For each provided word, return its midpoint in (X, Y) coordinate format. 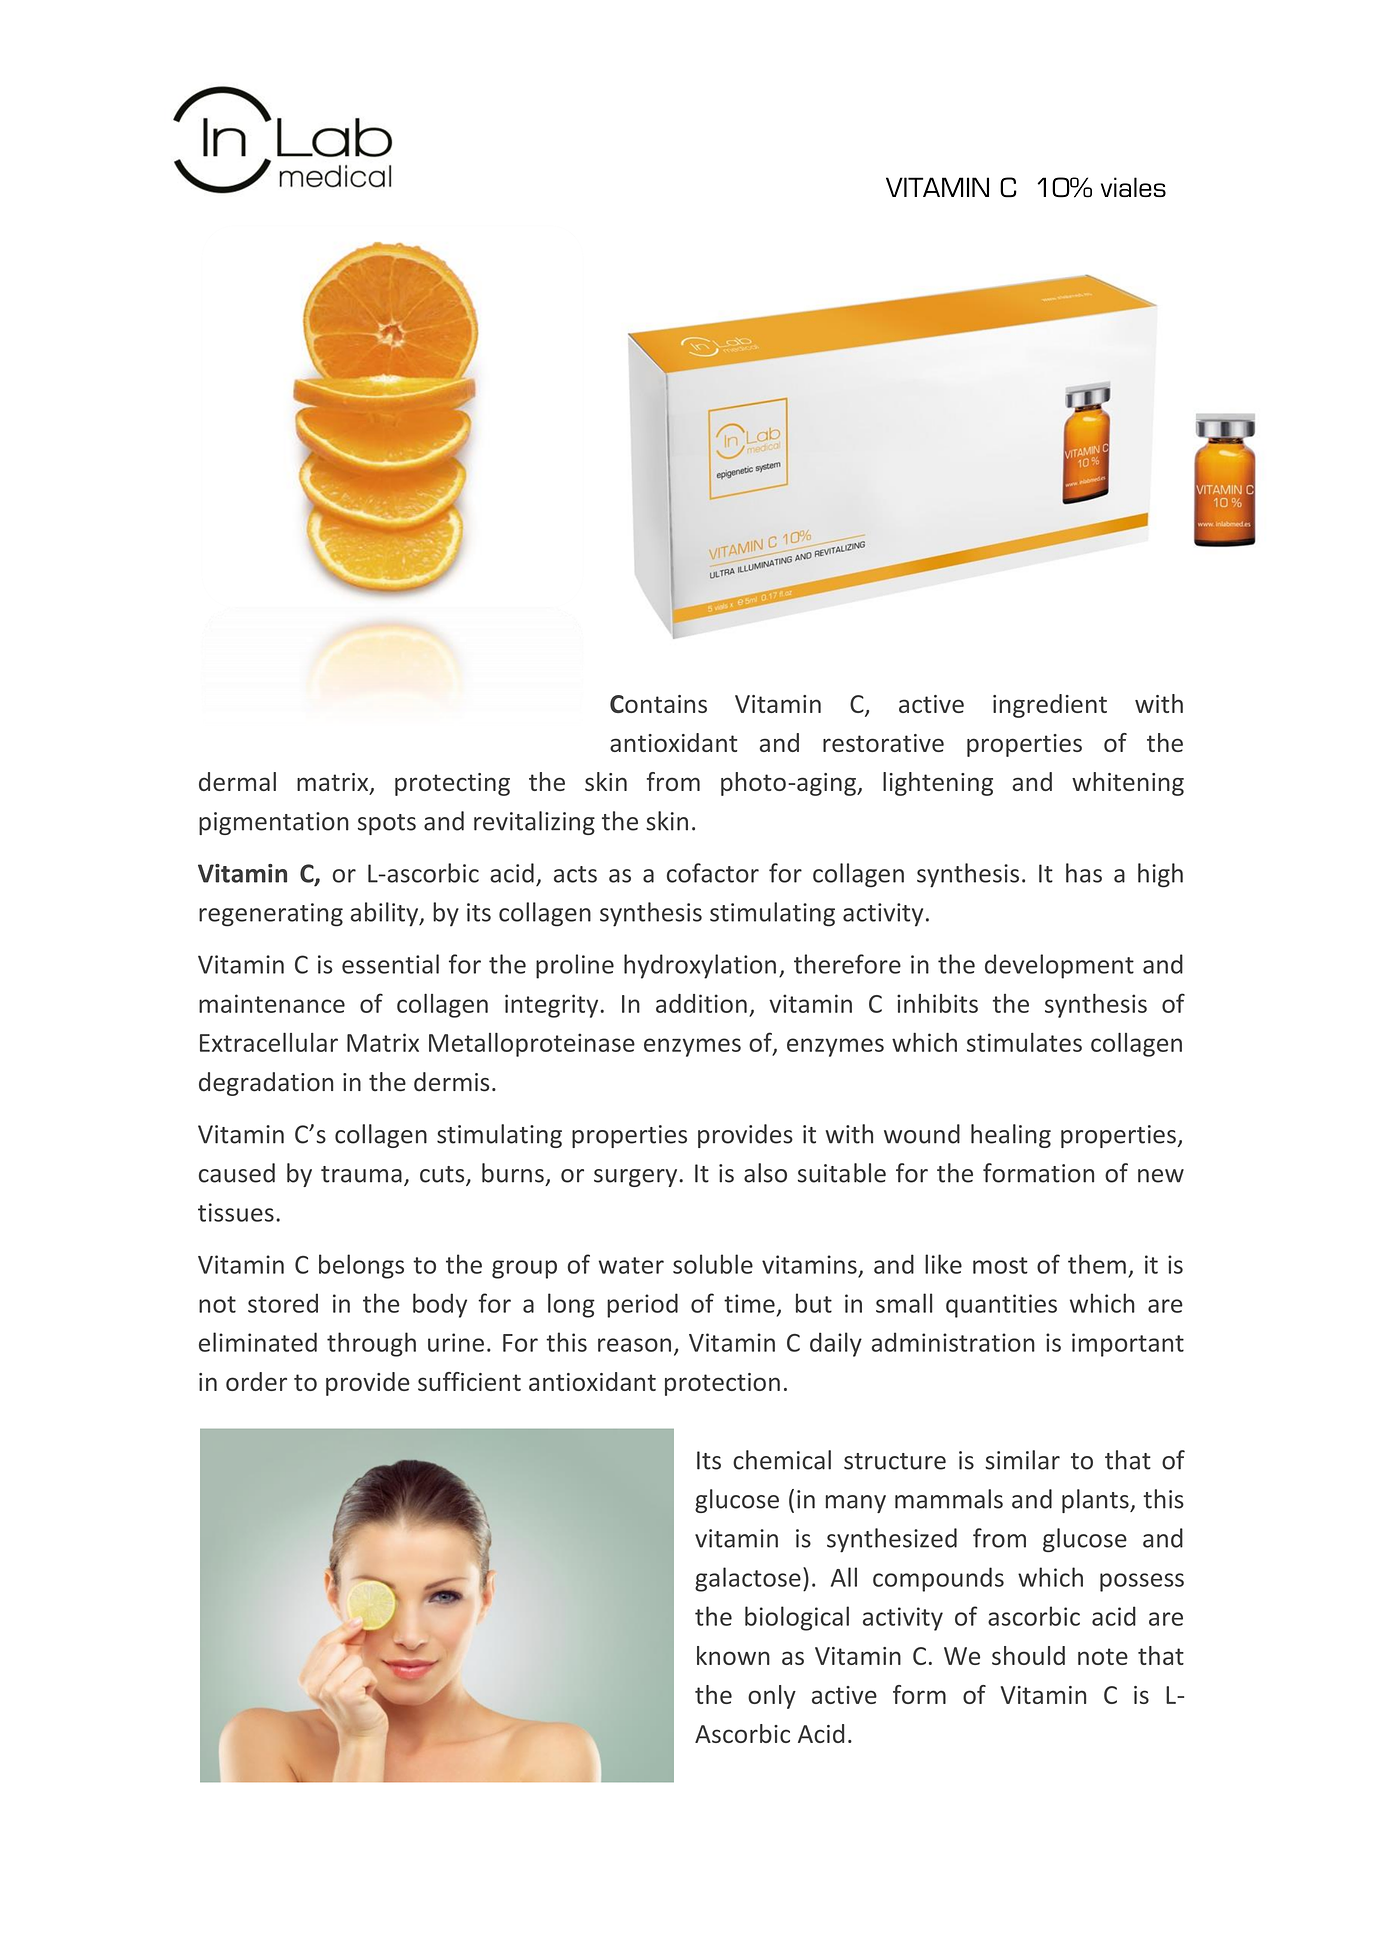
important (1128, 1345)
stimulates (1024, 1042)
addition (701, 1003)
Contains (658, 704)
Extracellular (269, 1042)
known (733, 1655)
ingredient (1050, 706)
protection (722, 1384)
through (371, 1344)
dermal (237, 781)
